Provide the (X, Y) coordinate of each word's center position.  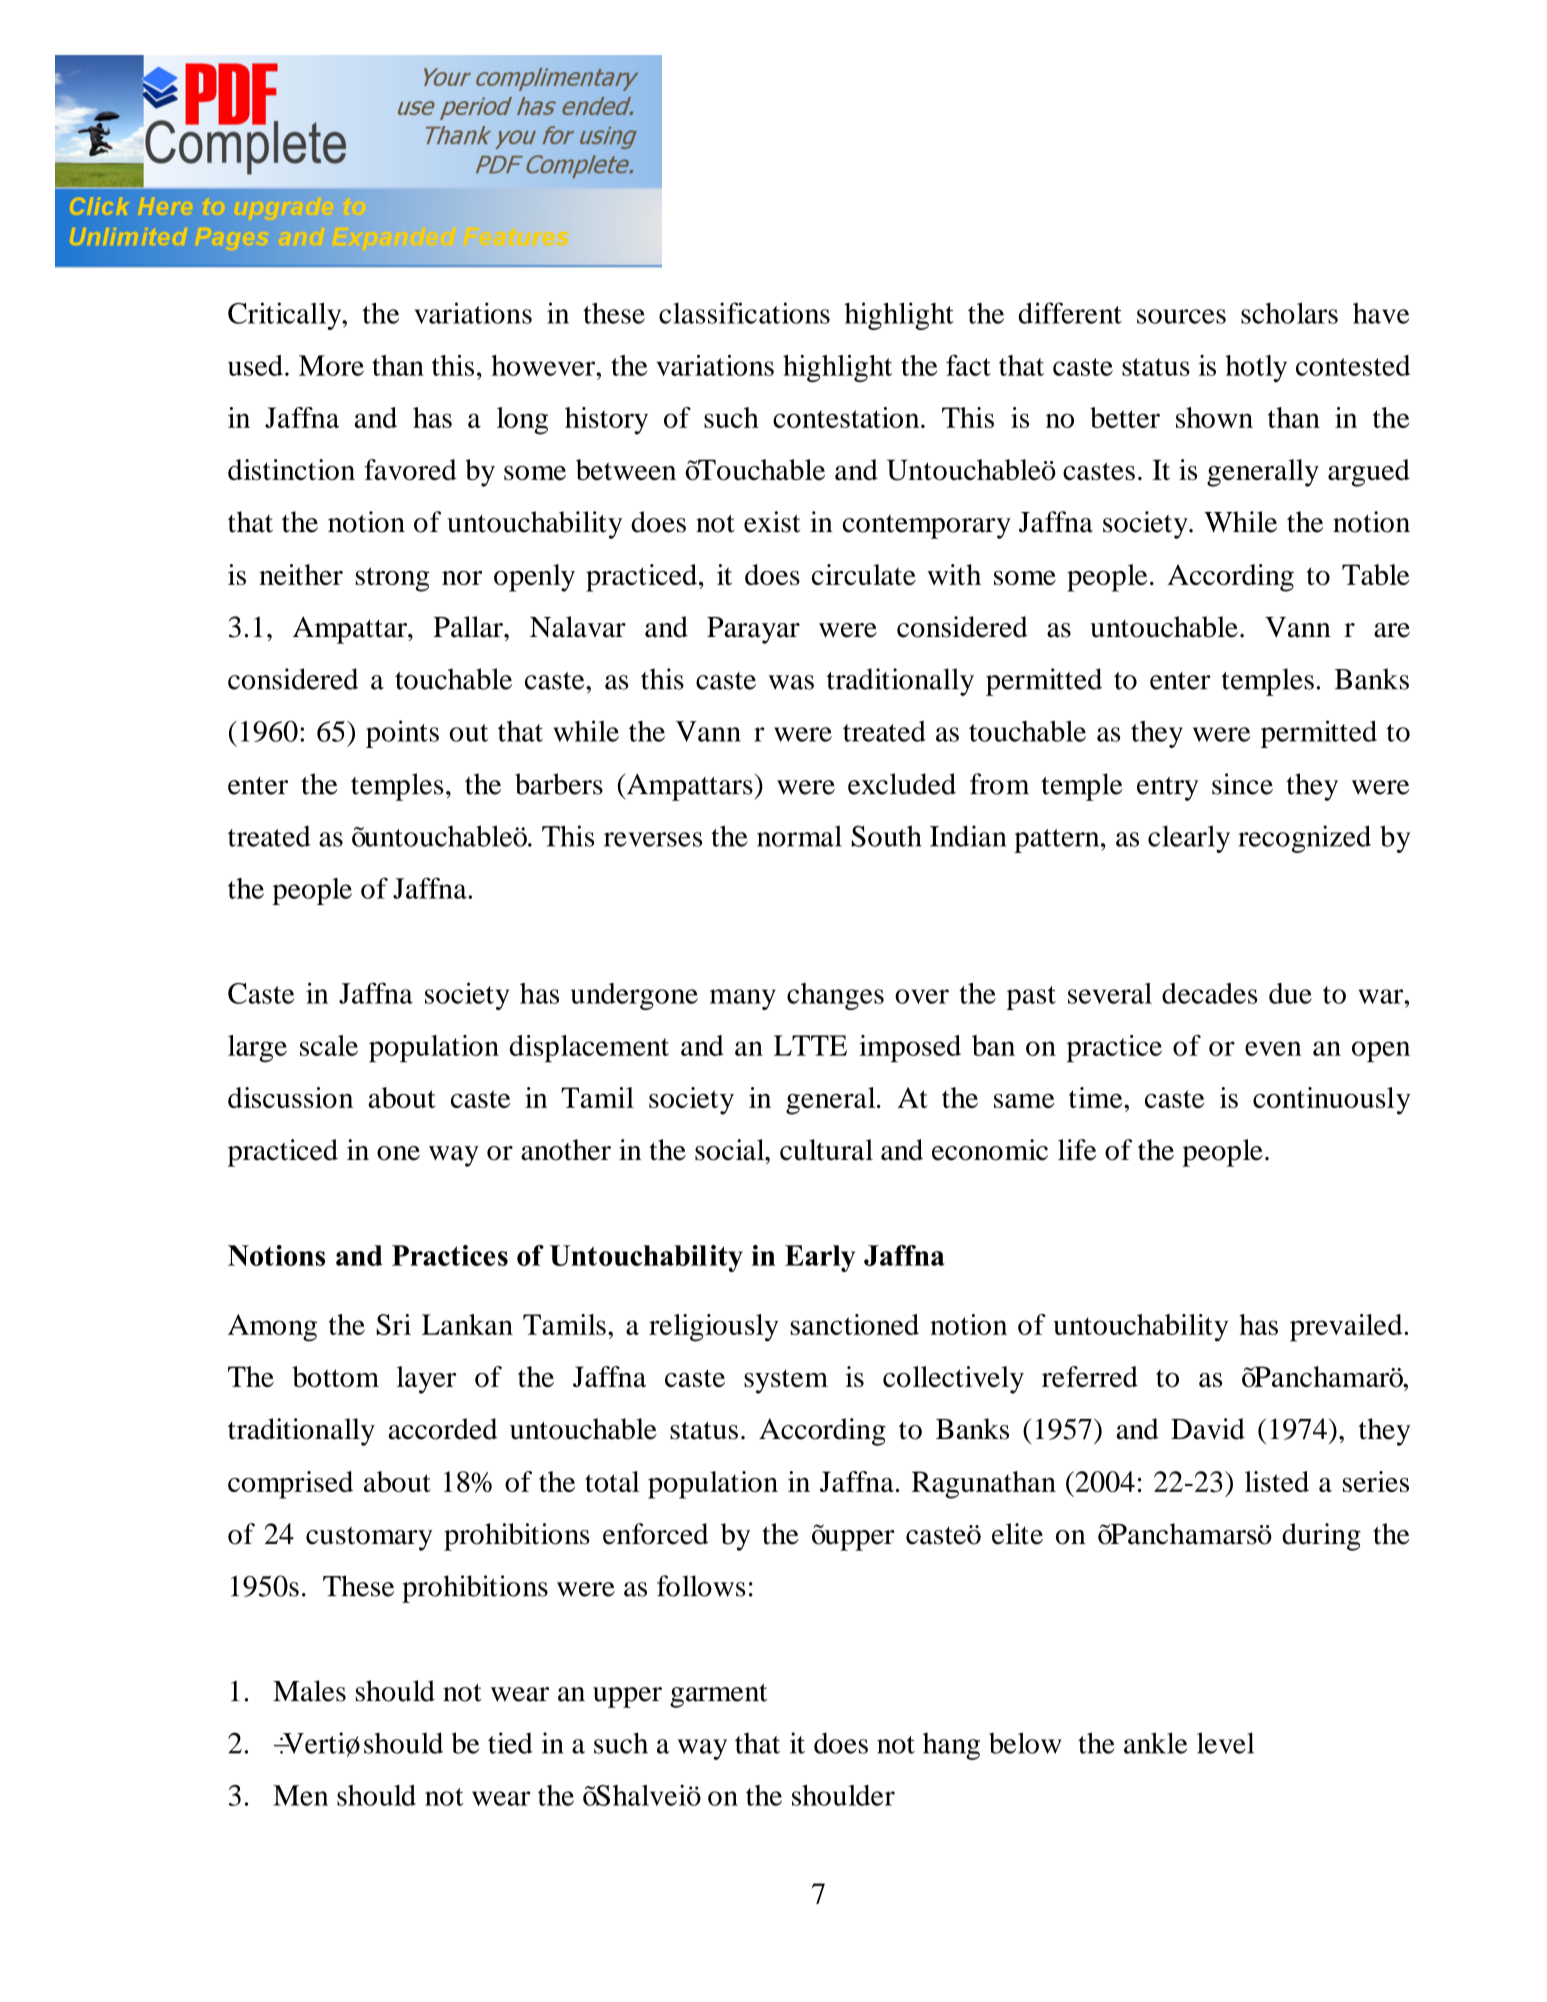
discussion (290, 1097)
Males (309, 1691)
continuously (1331, 1101)
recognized (1304, 839)
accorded (442, 1429)
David (1208, 1429)
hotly (1256, 368)
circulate (864, 574)
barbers (559, 784)
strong (392, 579)
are (1392, 630)
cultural (826, 1150)
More (331, 365)
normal (799, 836)
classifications (744, 313)
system (786, 1381)
